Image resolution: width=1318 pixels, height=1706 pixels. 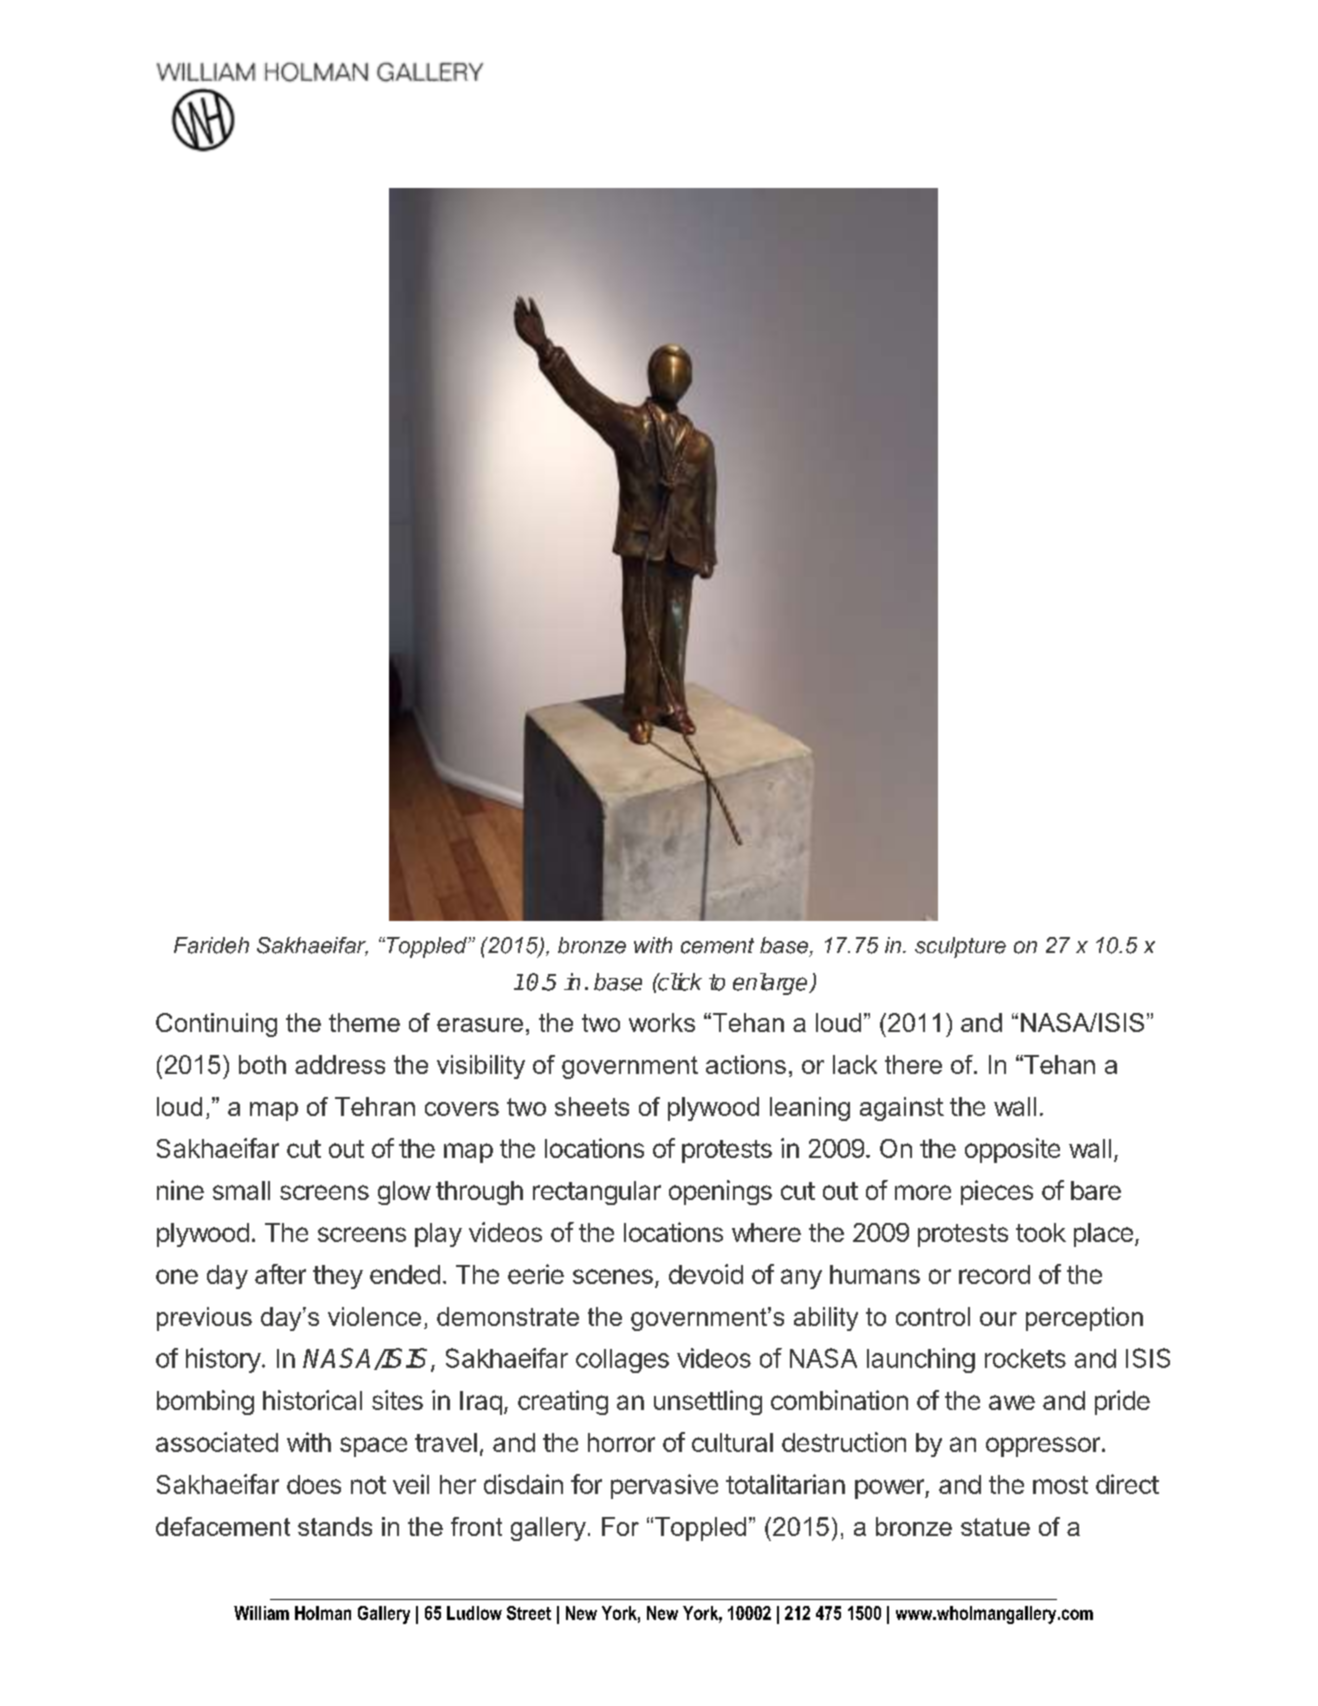 What do you see at coordinates (1012, 1150) in the document?
I see `opposite` at bounding box center [1012, 1150].
